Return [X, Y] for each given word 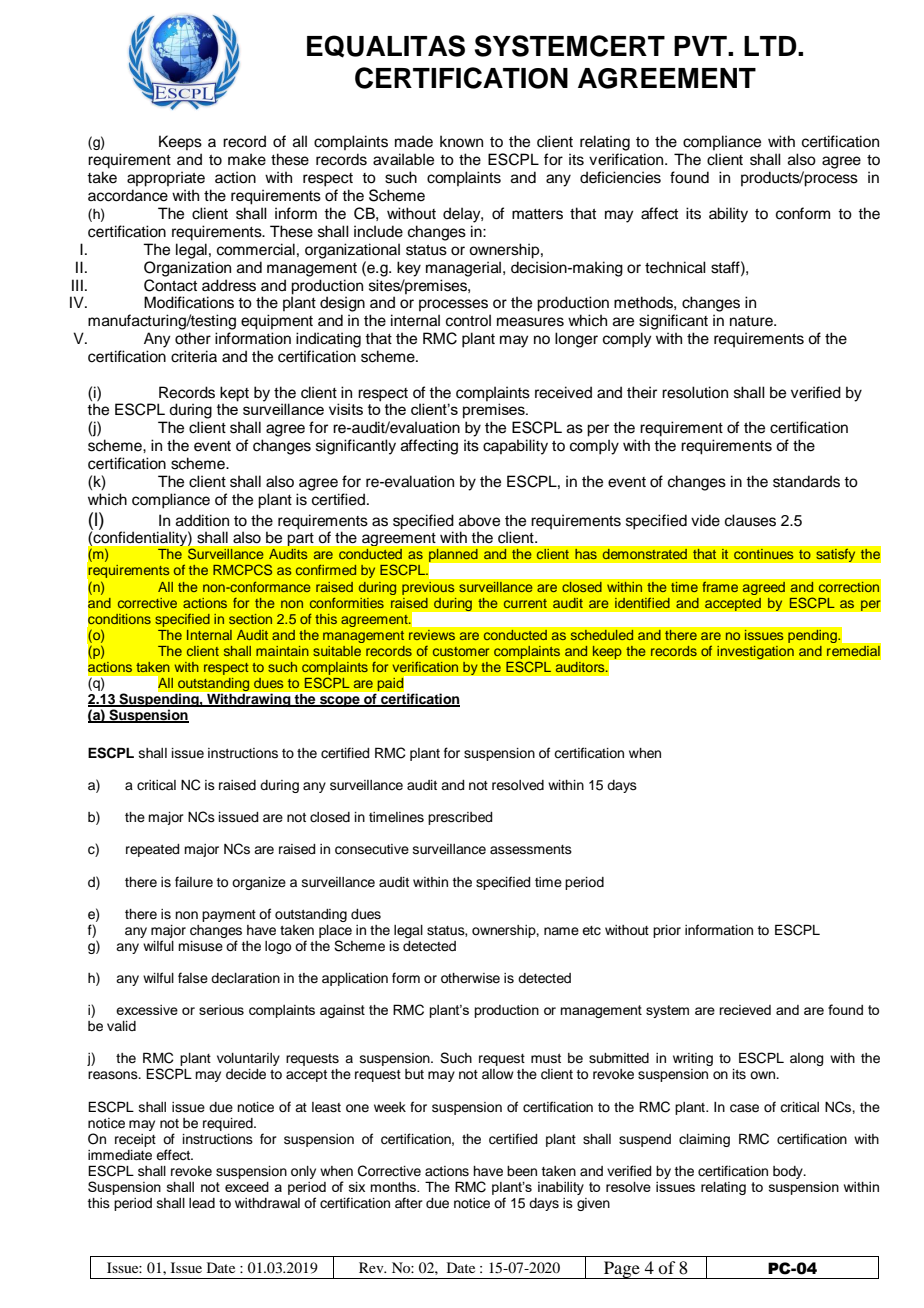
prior [667, 931]
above [479, 520]
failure [194, 882]
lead [202, 1203]
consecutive [372, 849]
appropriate [166, 179]
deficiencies [620, 177]
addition [202, 520]
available [403, 159]
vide [705, 520]
